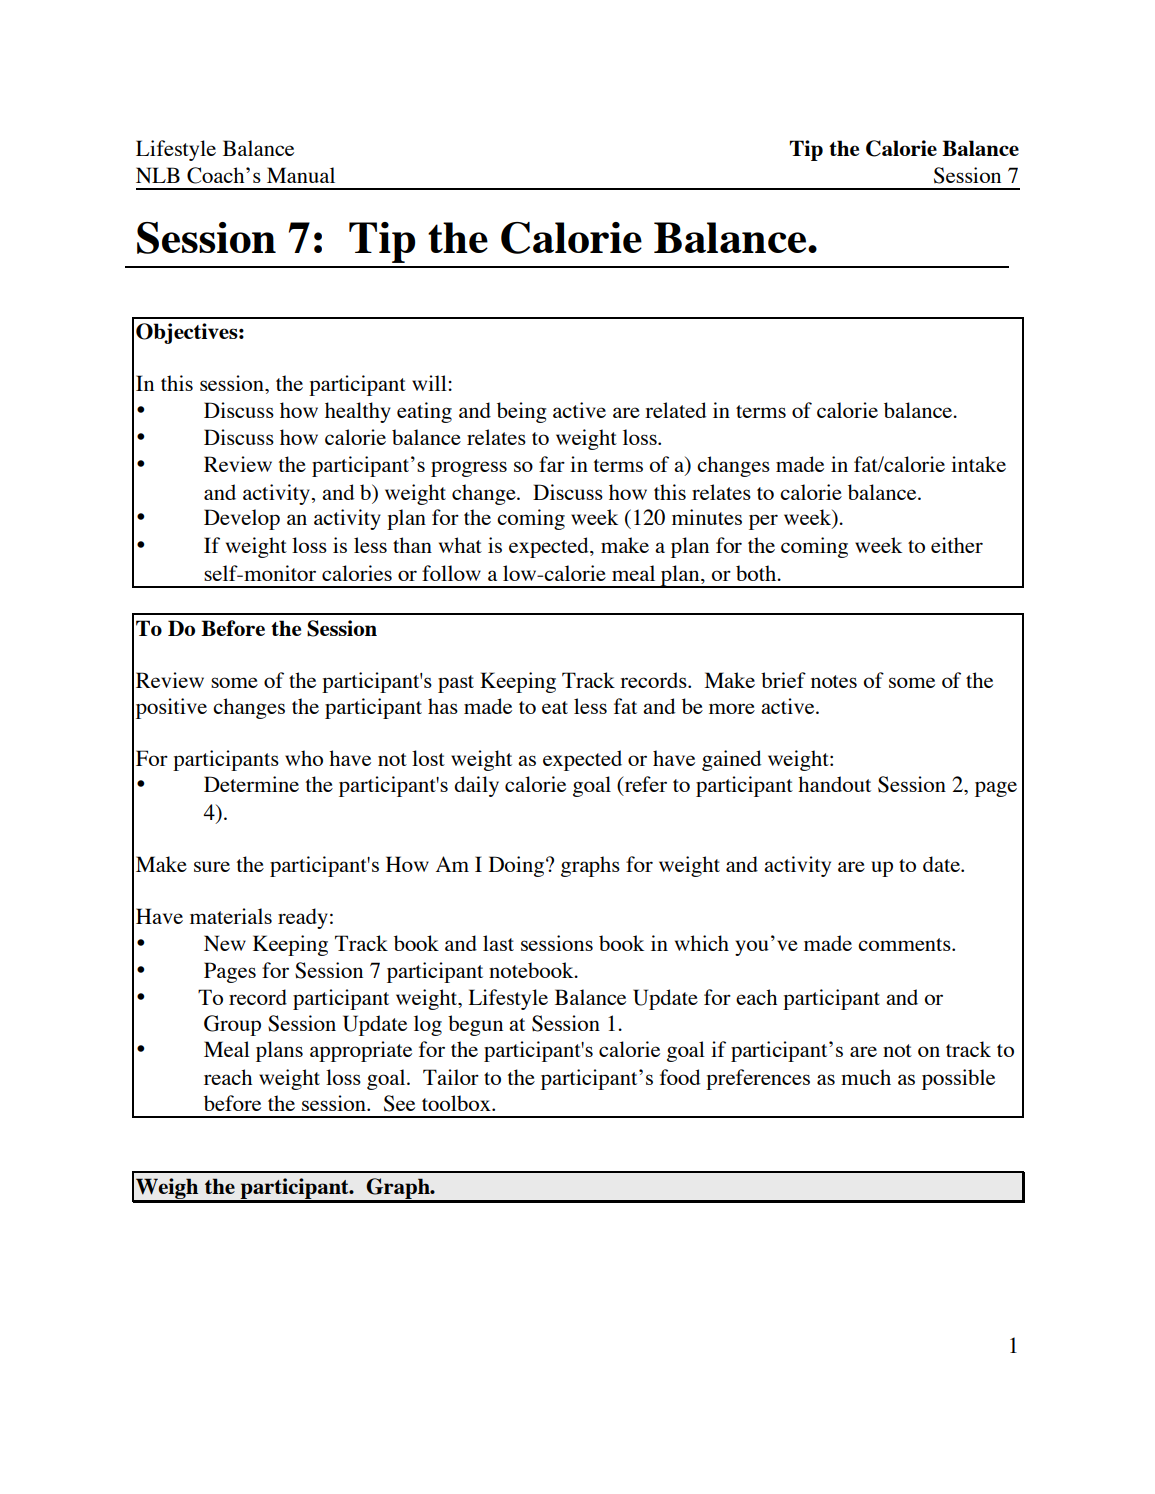  I want to click on much, so click(866, 1077).
